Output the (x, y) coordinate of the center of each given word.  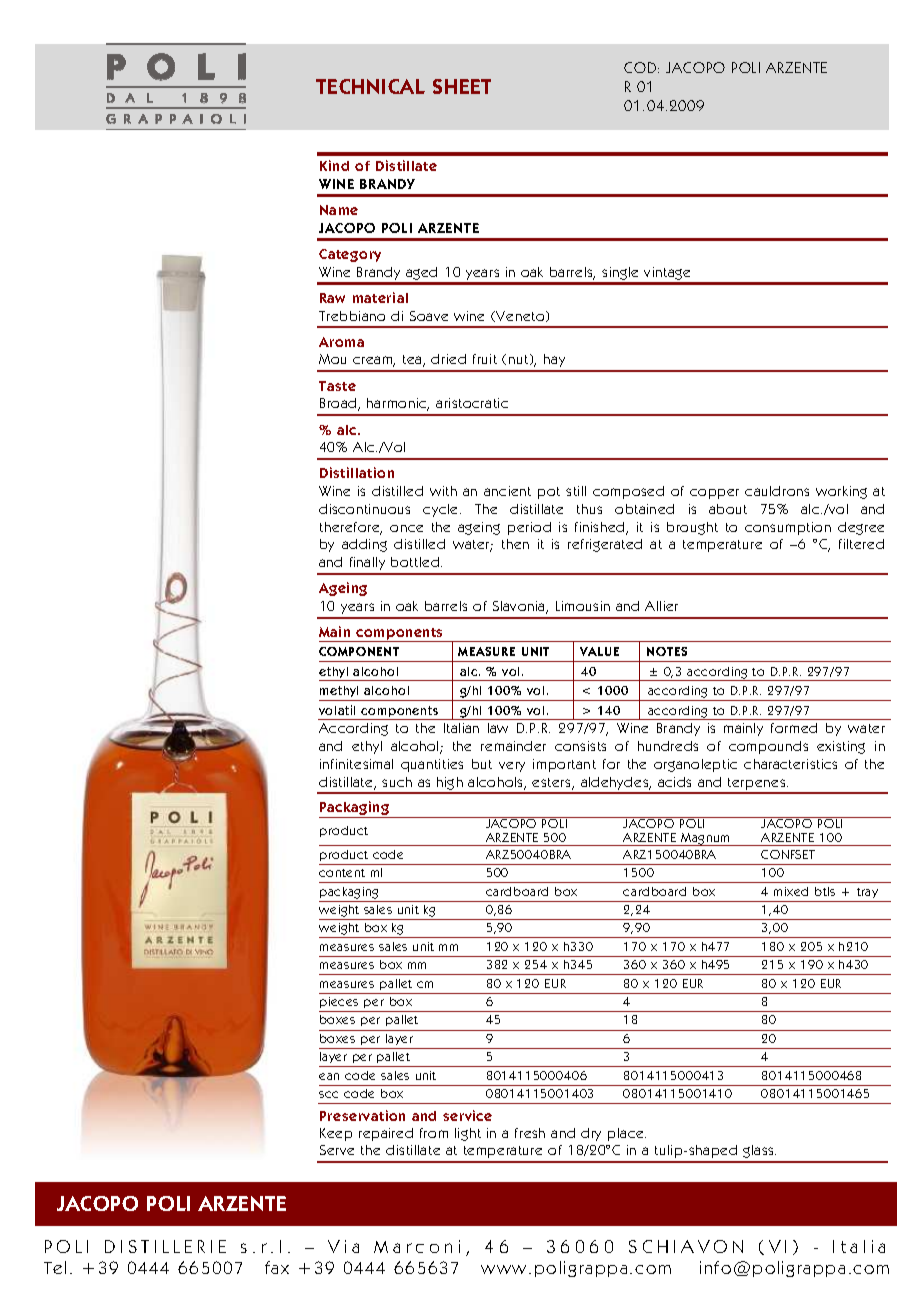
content (342, 873)
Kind (334, 165)
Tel (55, 1267)
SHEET (462, 86)
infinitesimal (356, 764)
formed (794, 728)
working (841, 492)
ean (329, 1076)
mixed (791, 891)
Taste (337, 386)
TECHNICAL (370, 86)
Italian (461, 728)
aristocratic (472, 403)
